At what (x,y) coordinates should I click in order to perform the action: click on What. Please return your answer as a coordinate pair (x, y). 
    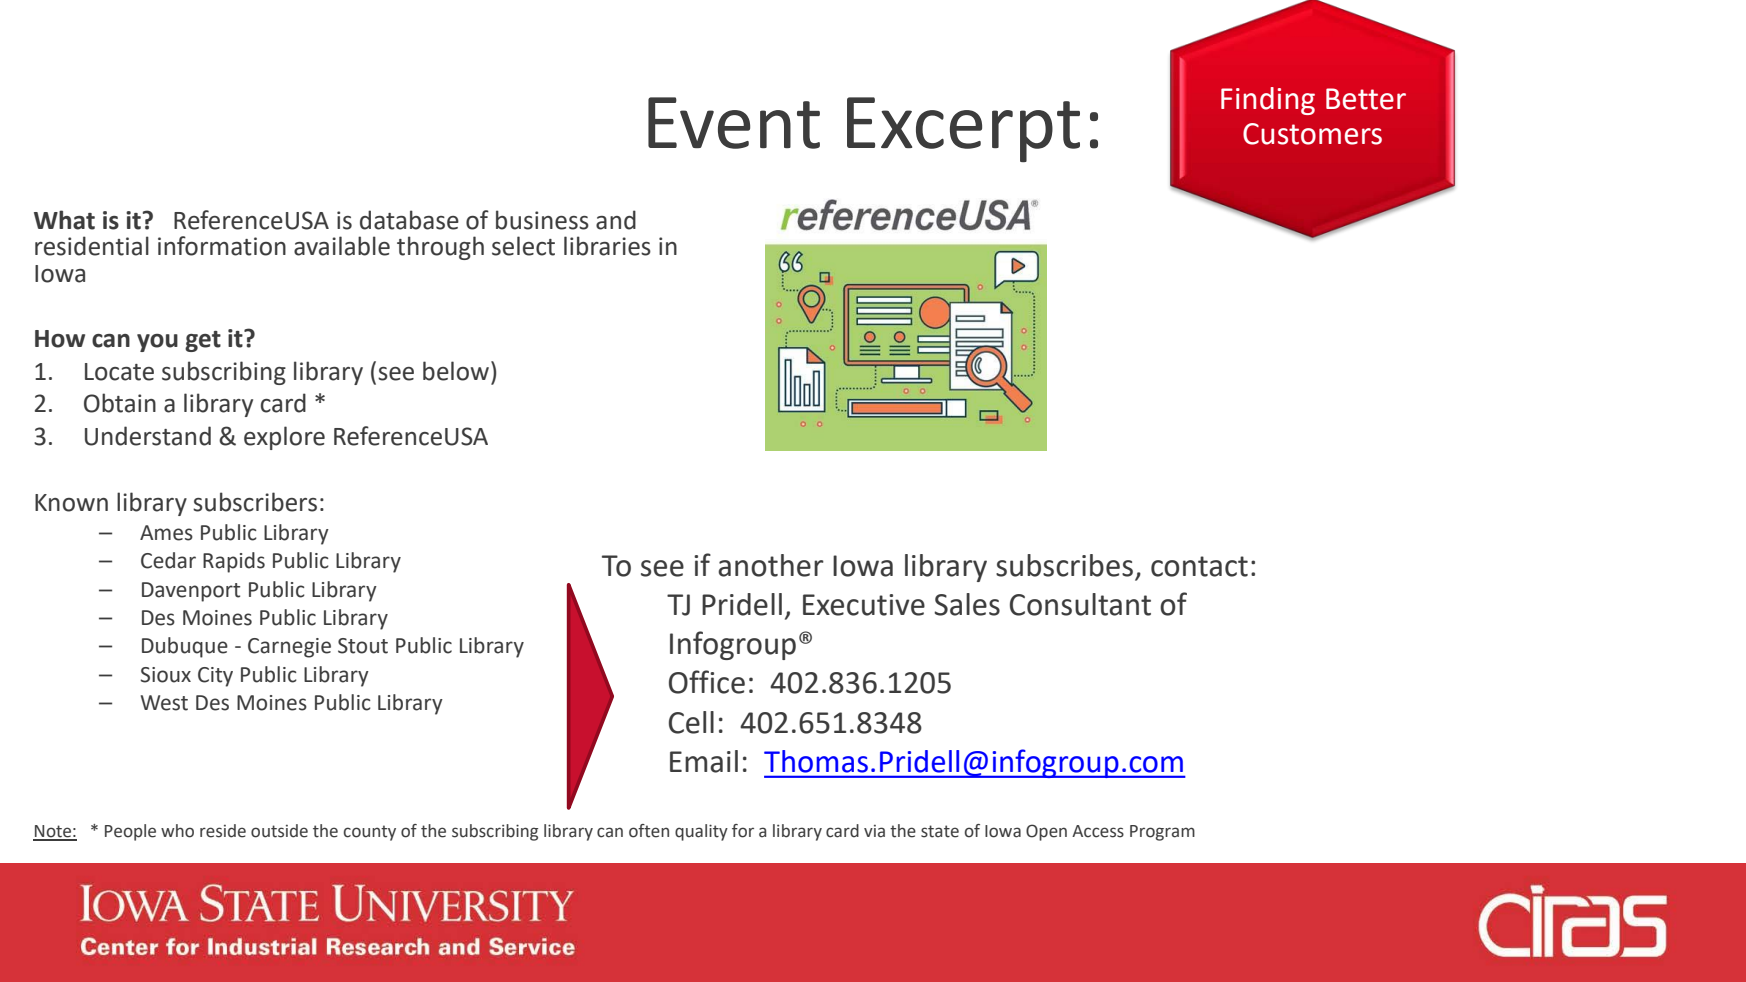
    Looking at the image, I should click on (64, 220).
